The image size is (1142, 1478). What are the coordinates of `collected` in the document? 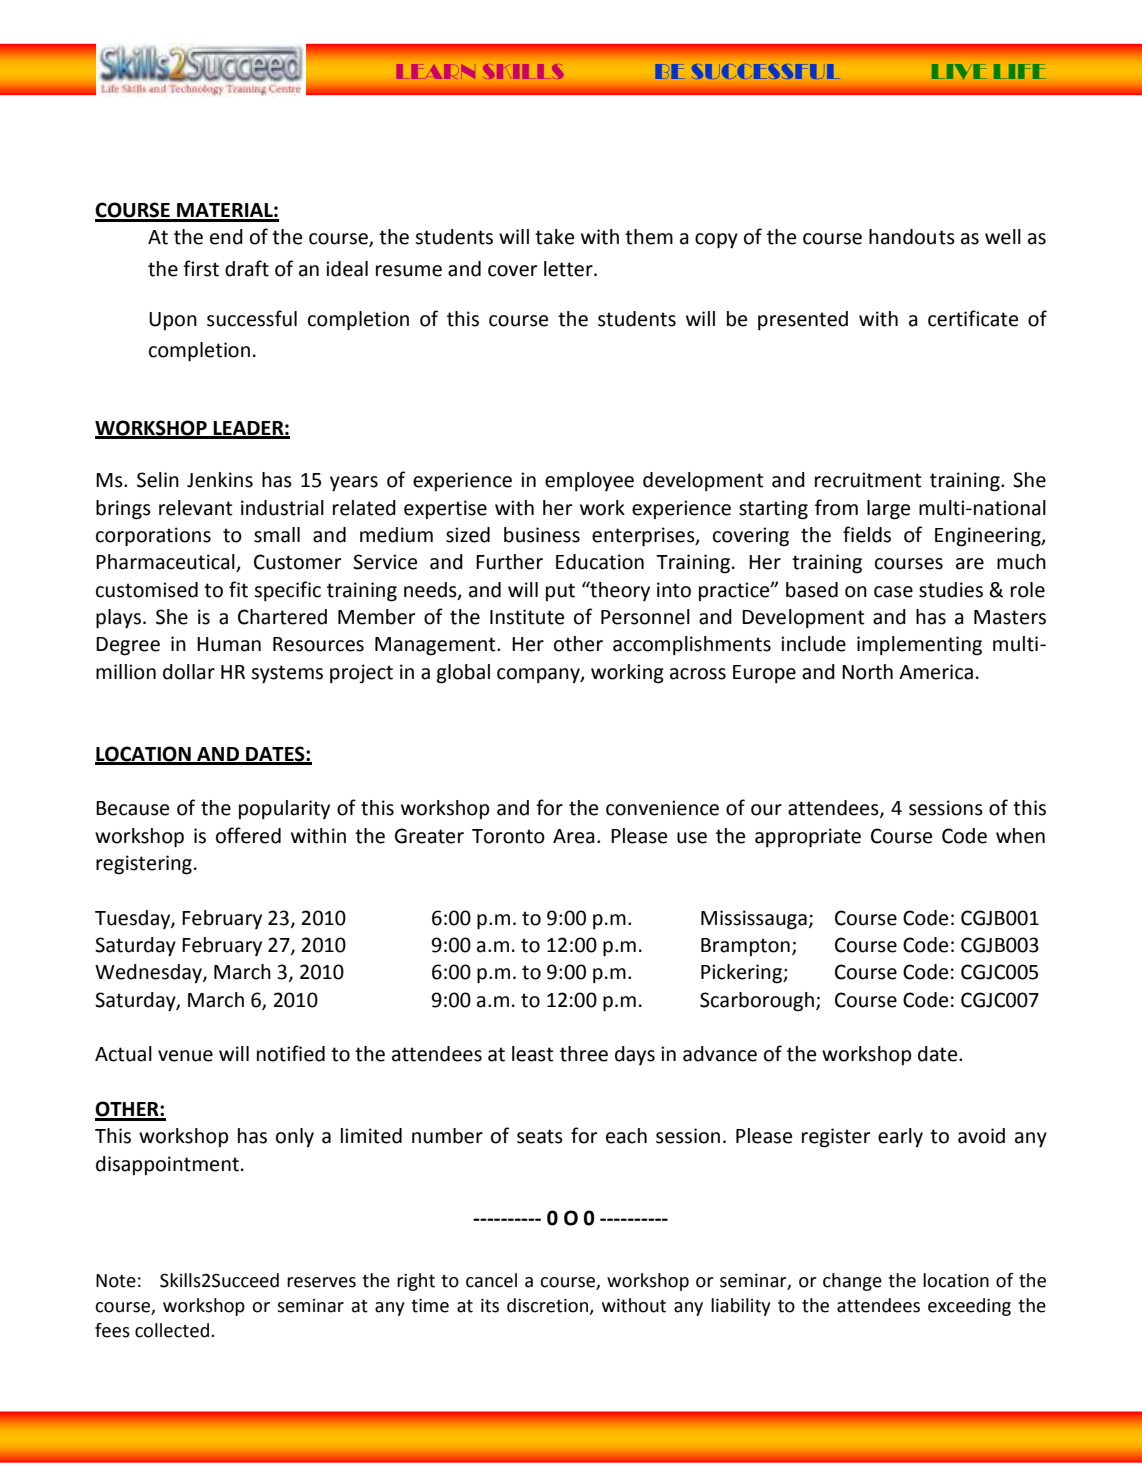 It's located at (172, 1330).
